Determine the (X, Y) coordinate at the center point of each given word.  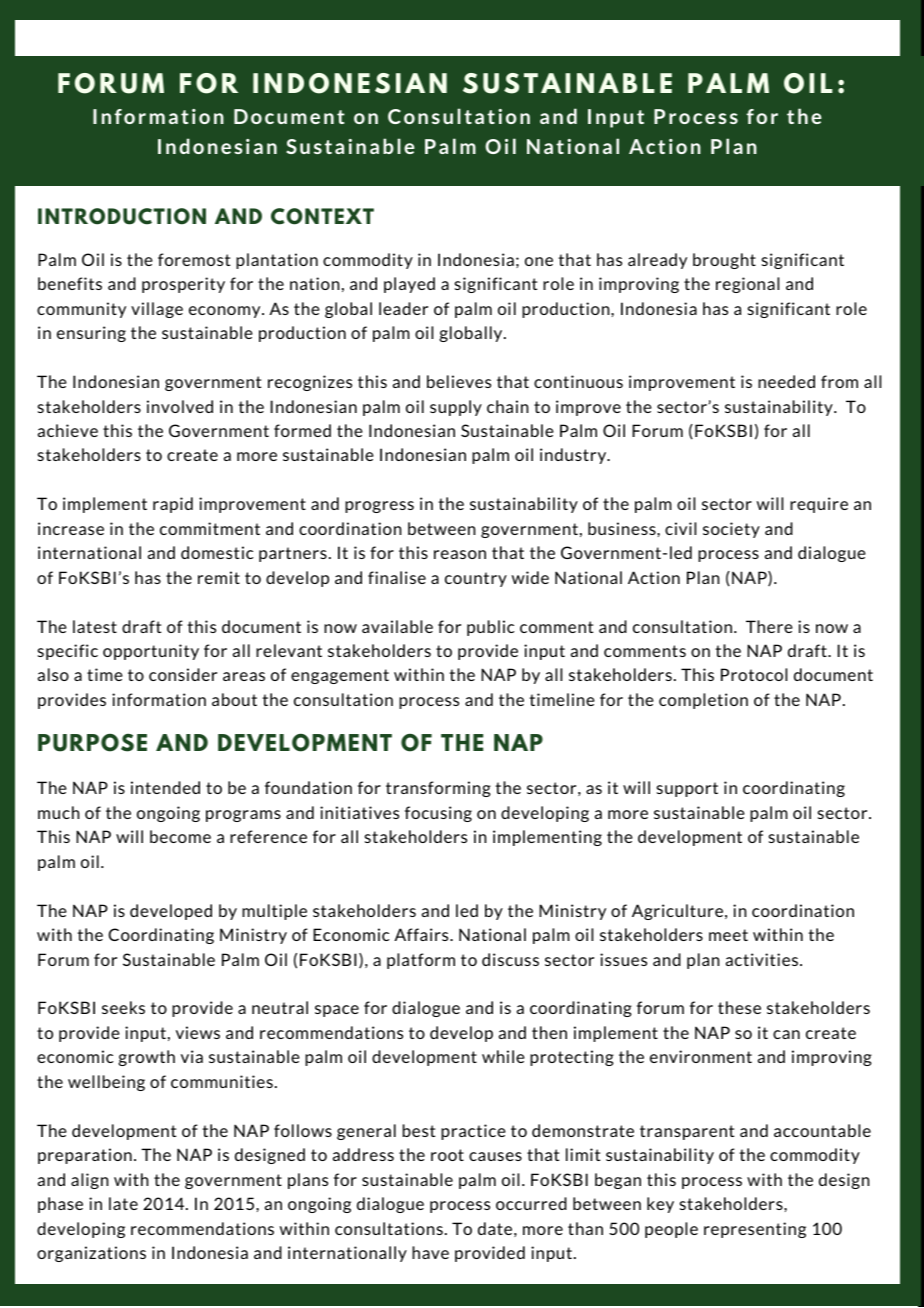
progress (379, 507)
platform (421, 961)
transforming (438, 789)
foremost (194, 259)
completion (703, 701)
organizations (91, 1254)
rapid (173, 505)
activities (763, 959)
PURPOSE (92, 743)
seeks (123, 1007)
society (731, 530)
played (409, 285)
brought (724, 261)
